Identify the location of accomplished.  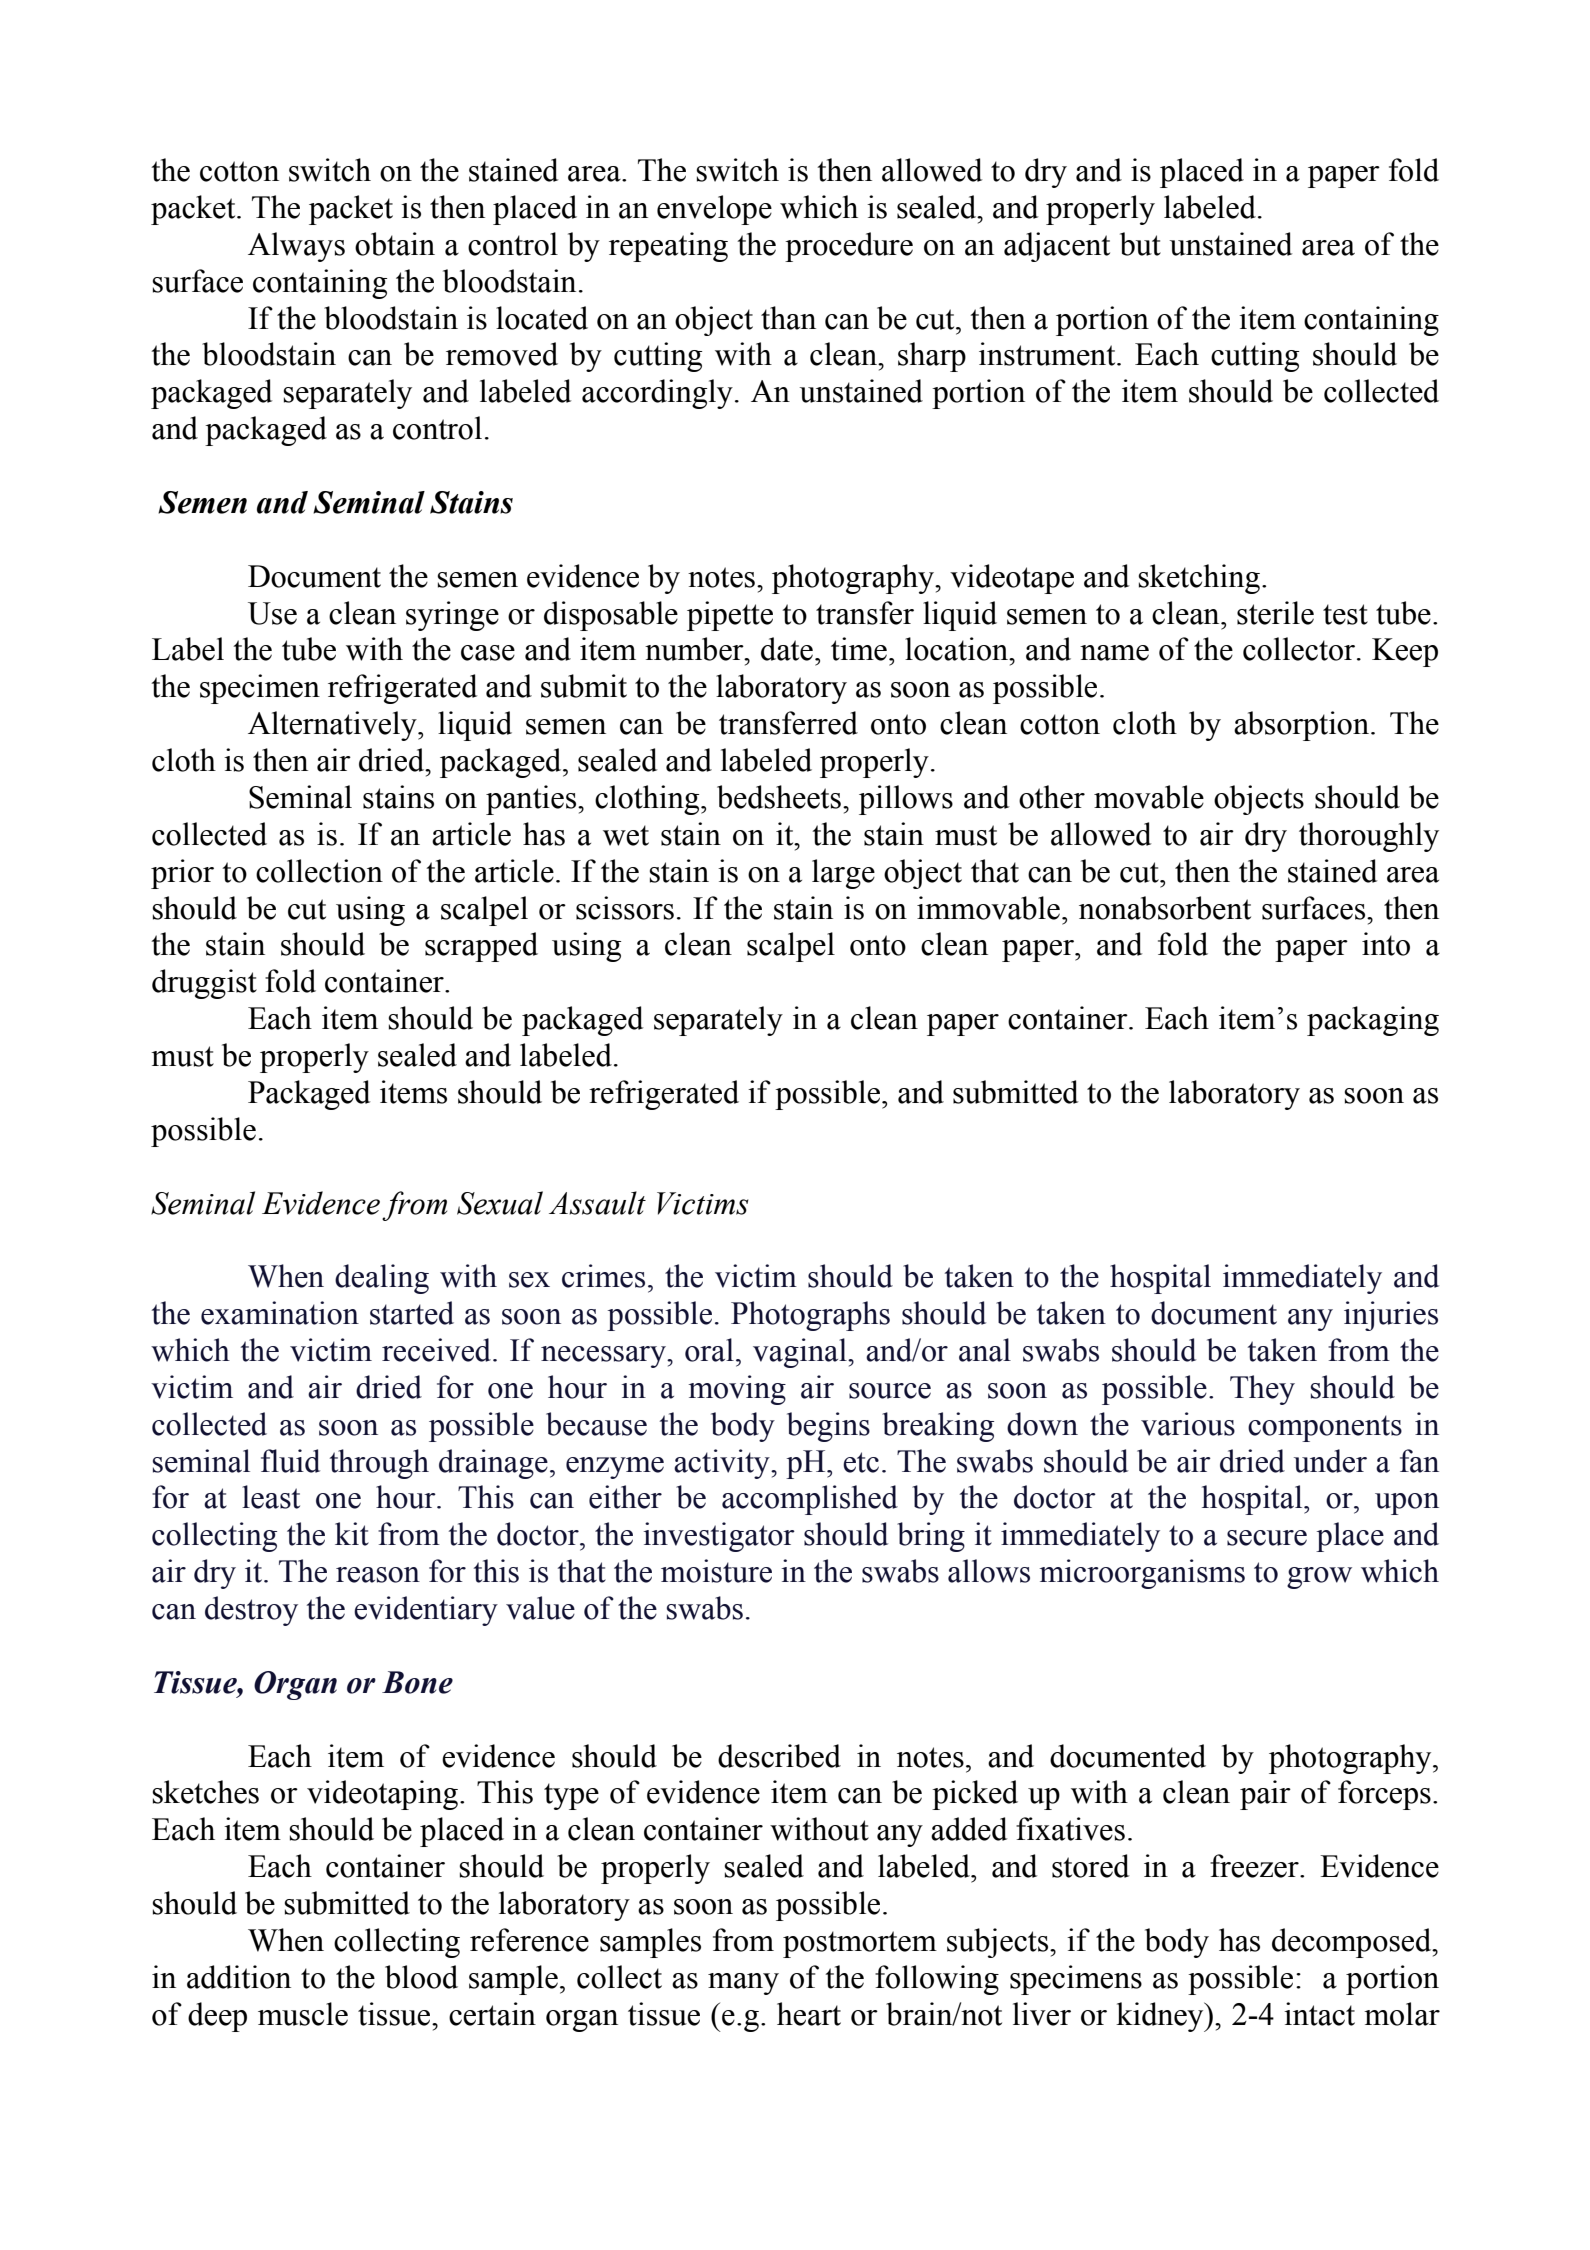
(810, 1500).
